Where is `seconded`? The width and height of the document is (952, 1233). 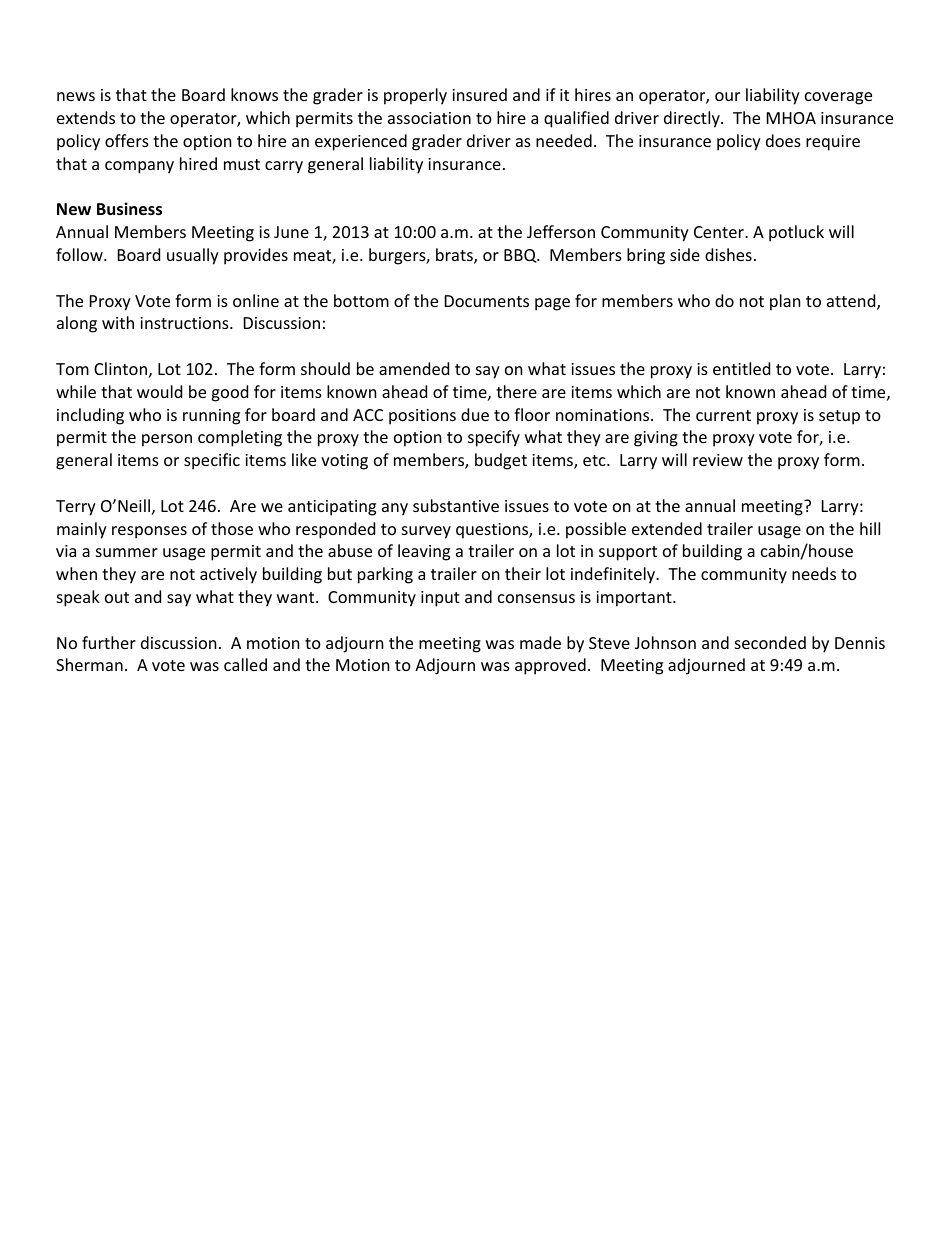
seconded is located at coordinates (770, 642).
